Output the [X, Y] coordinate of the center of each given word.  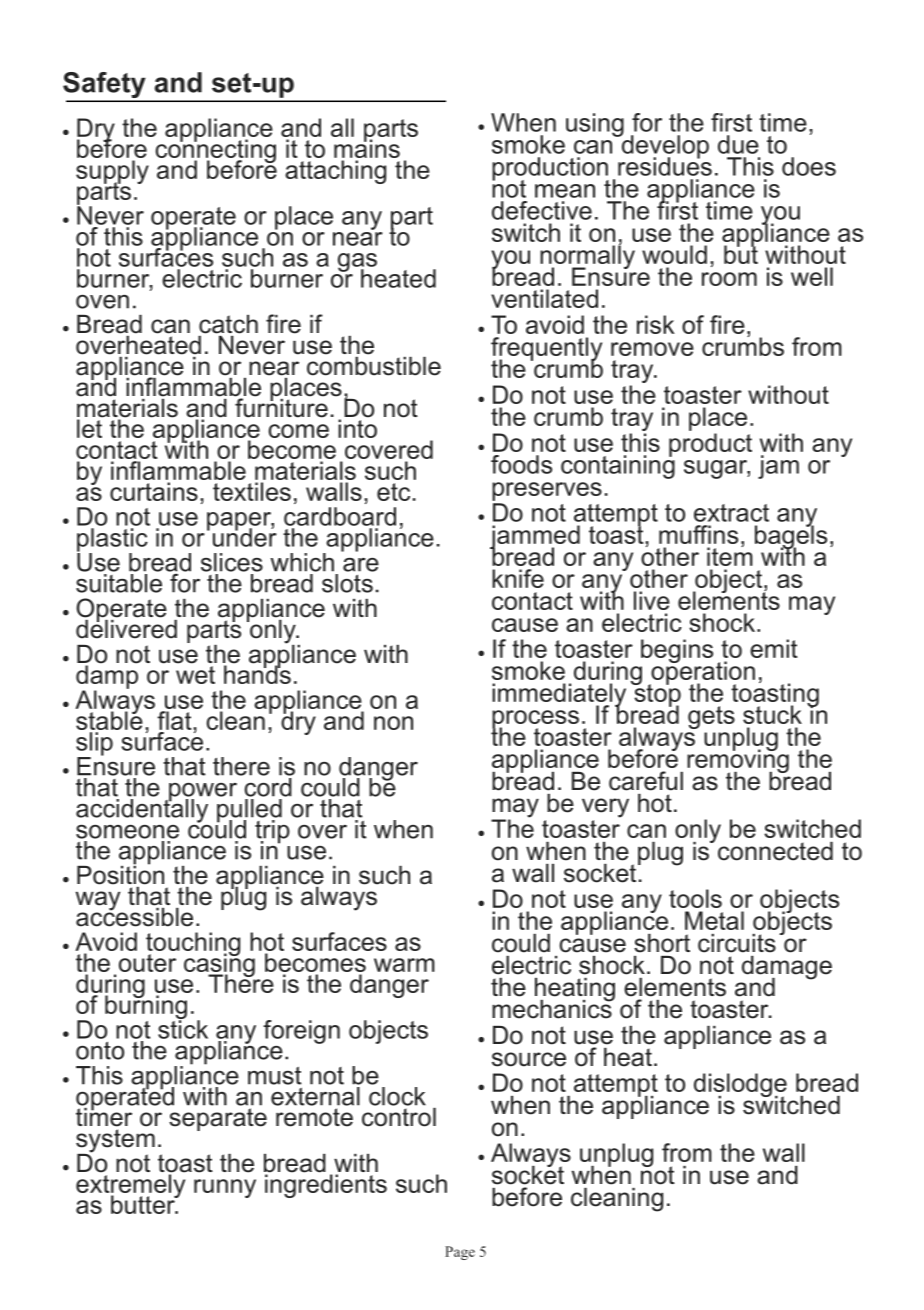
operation [702, 673]
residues [665, 165]
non [393, 723]
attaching [335, 172]
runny [225, 1188]
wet [195, 675]
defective [542, 210]
